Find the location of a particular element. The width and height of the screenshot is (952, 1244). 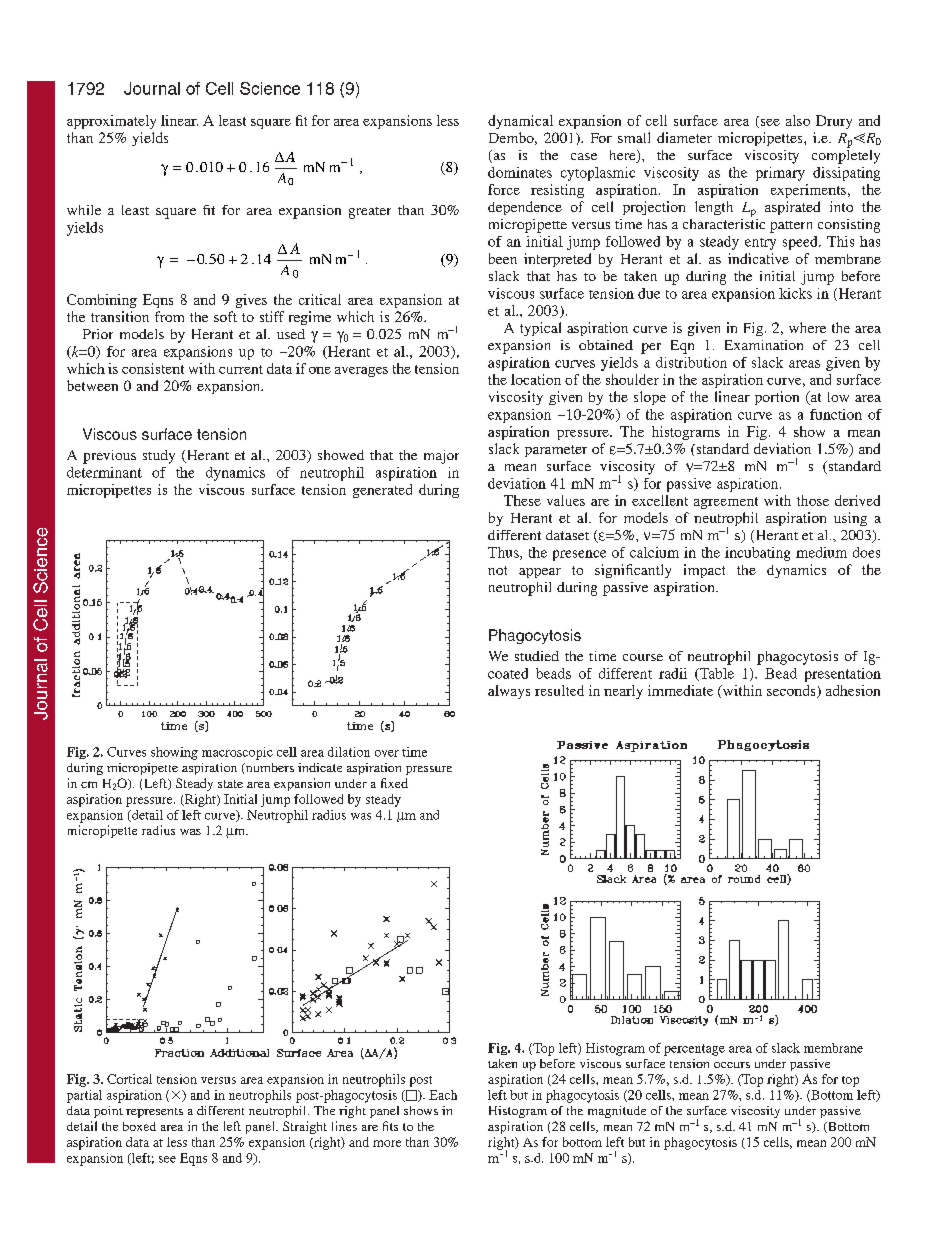

fixed is located at coordinates (394, 783).
